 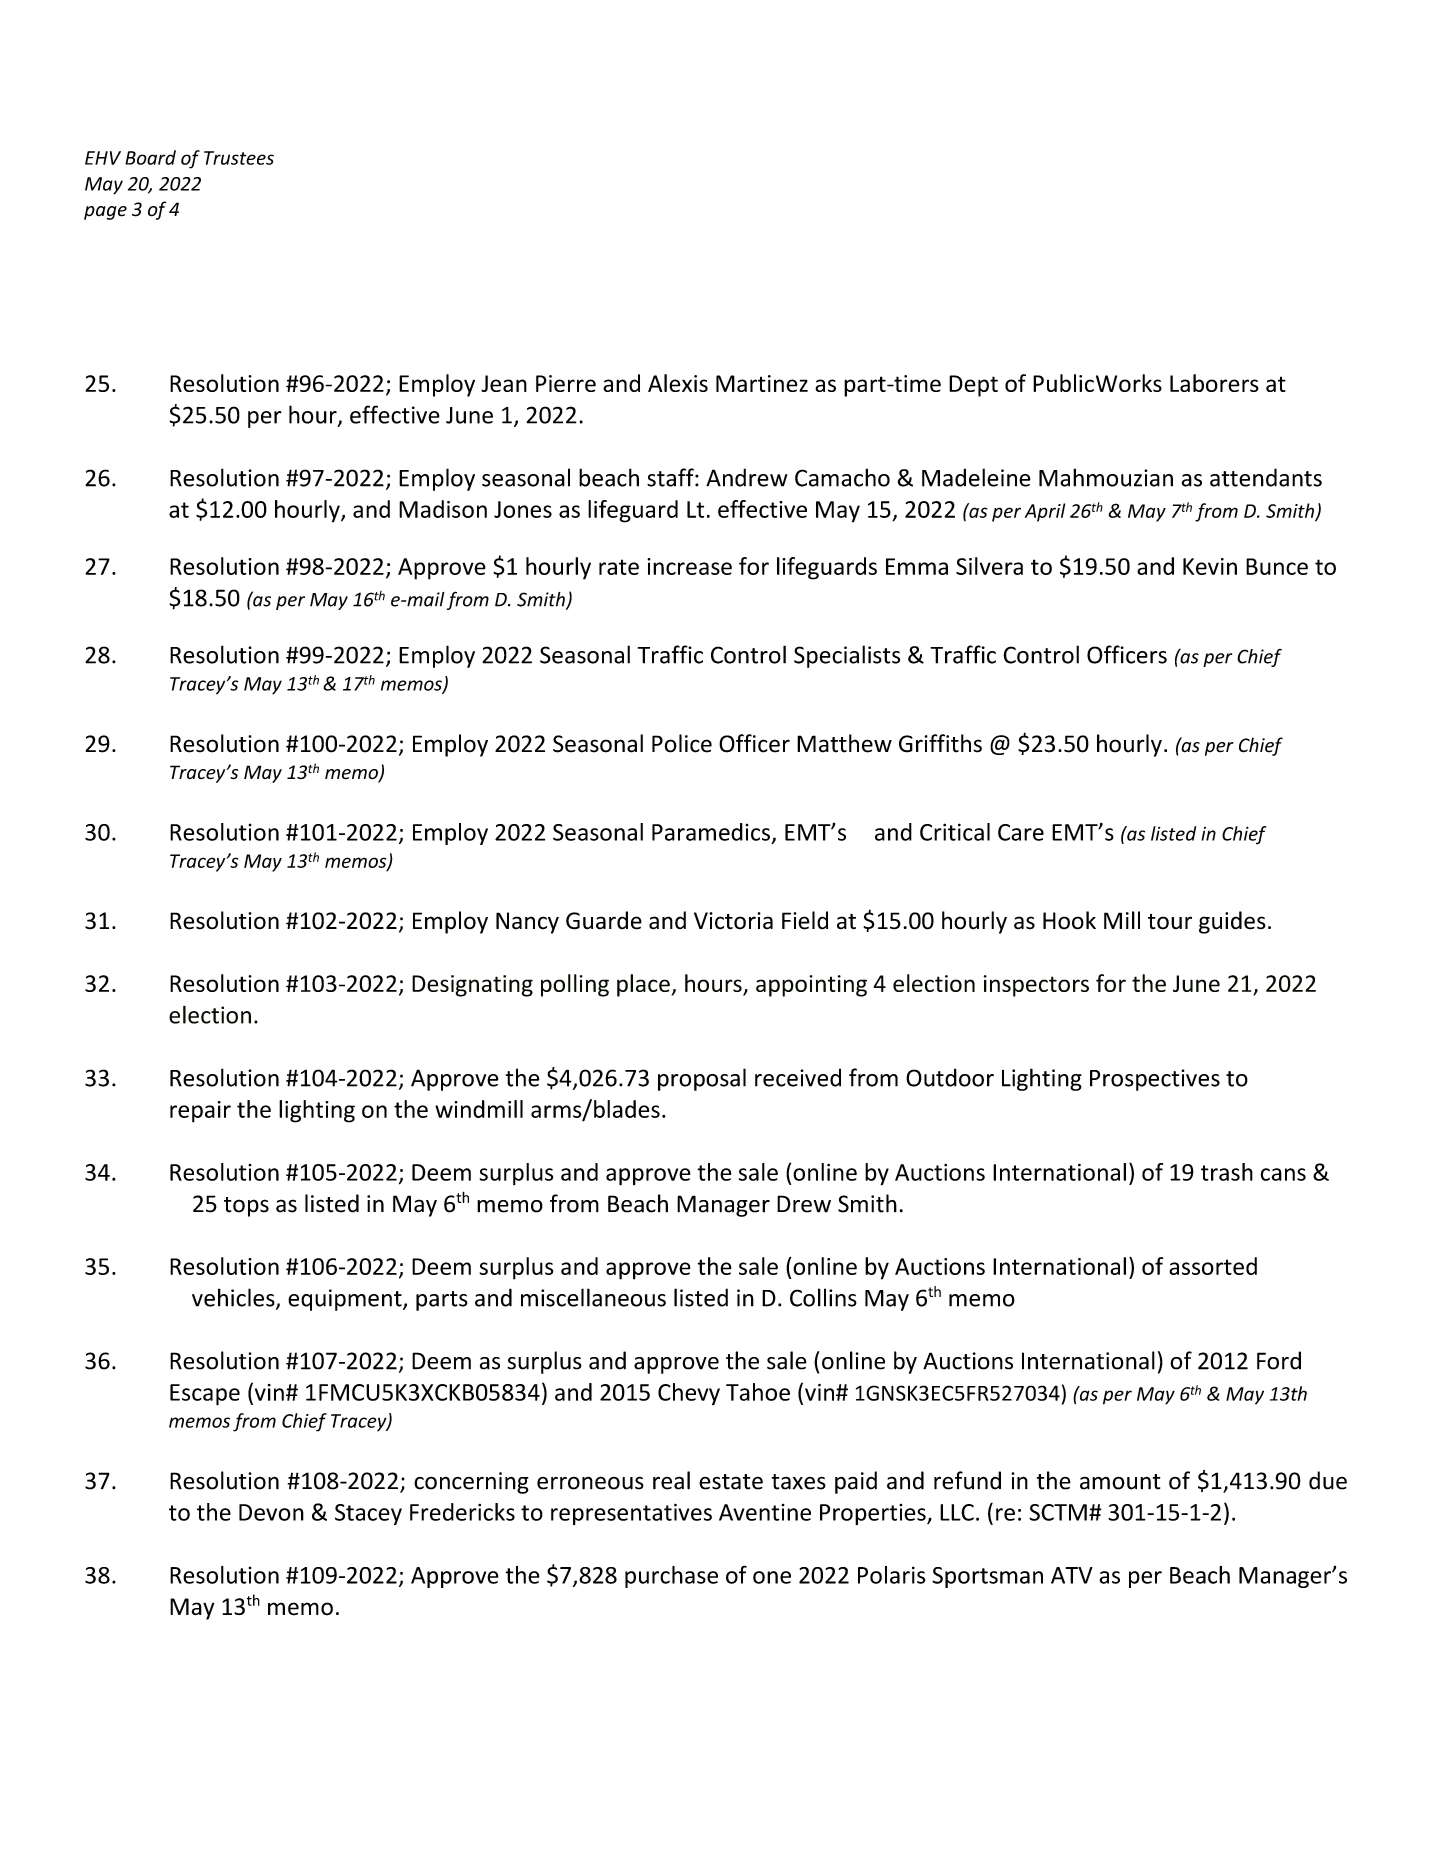 What do you see at coordinates (711, 832) in the screenshot?
I see `Paramedics` at bounding box center [711, 832].
